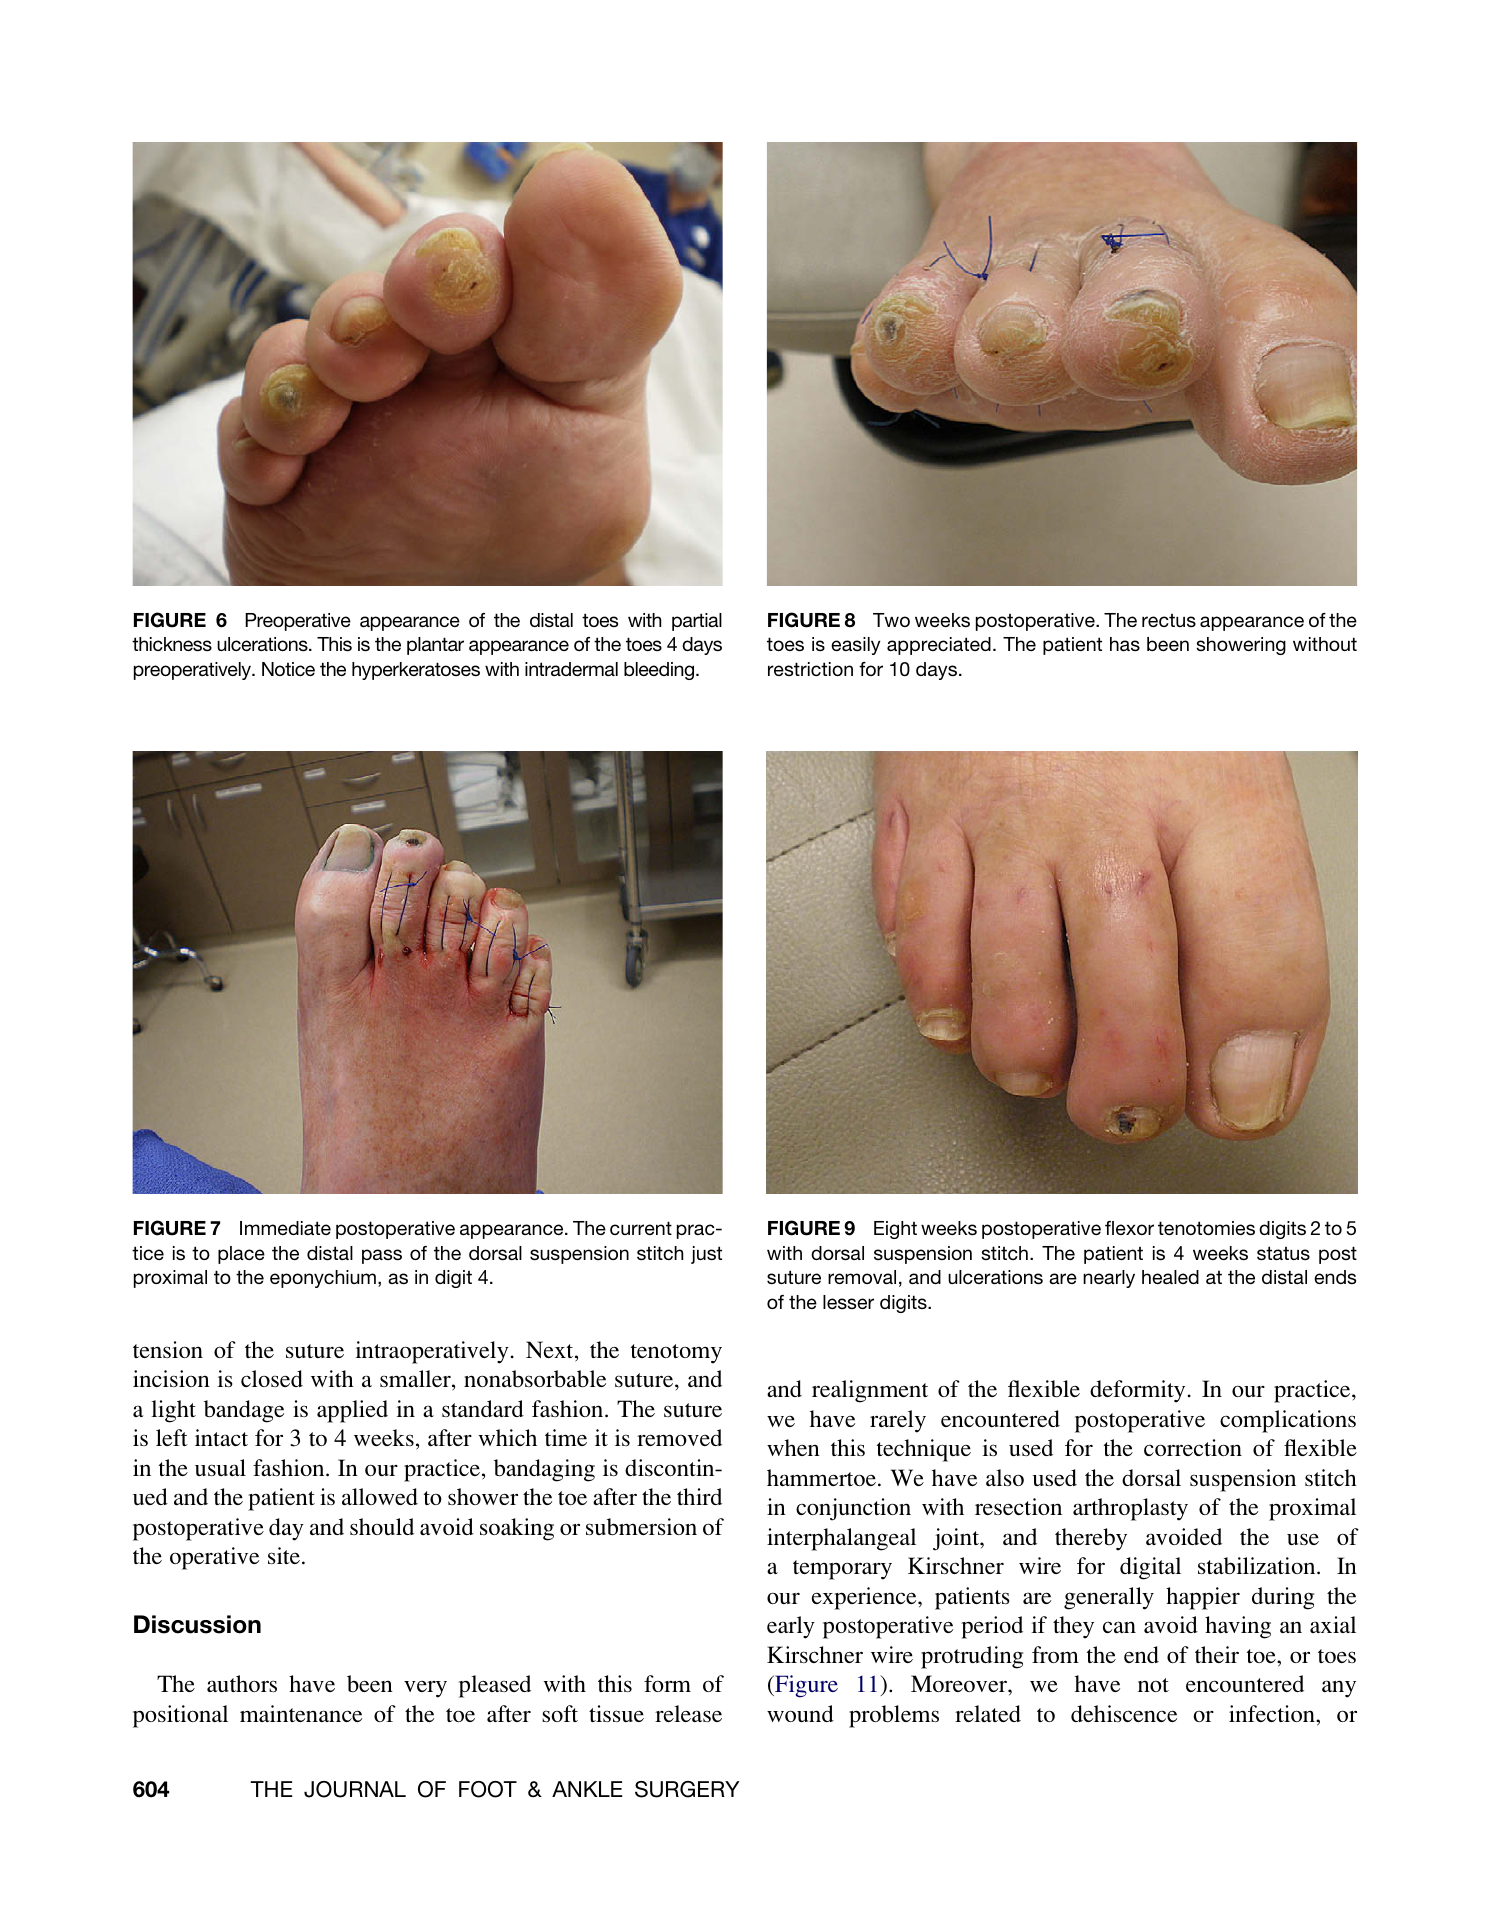 This screenshot has width=1488, height=1932. I want to click on dehiscence, so click(1124, 1713).
